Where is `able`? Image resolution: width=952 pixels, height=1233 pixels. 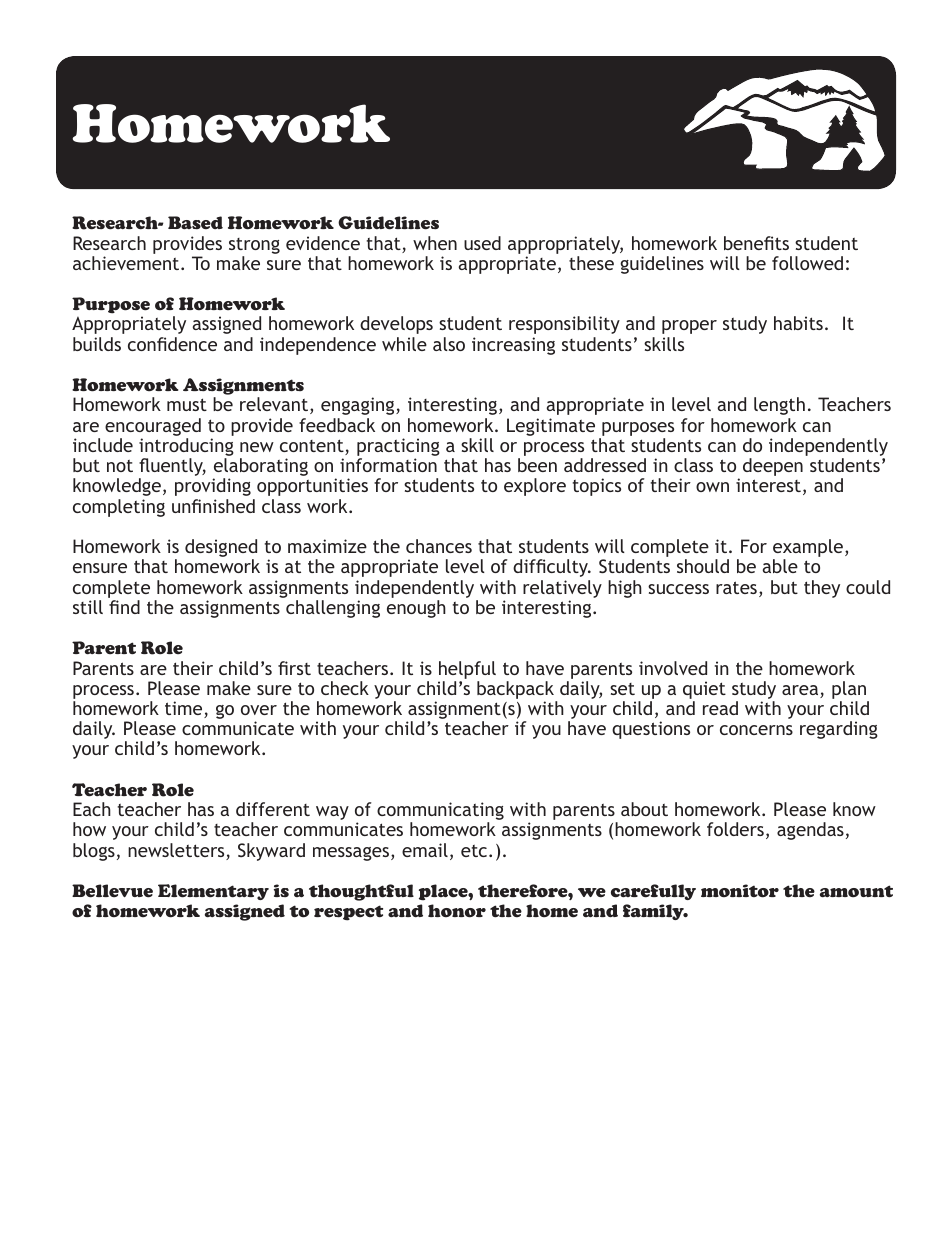
able is located at coordinates (780, 566).
